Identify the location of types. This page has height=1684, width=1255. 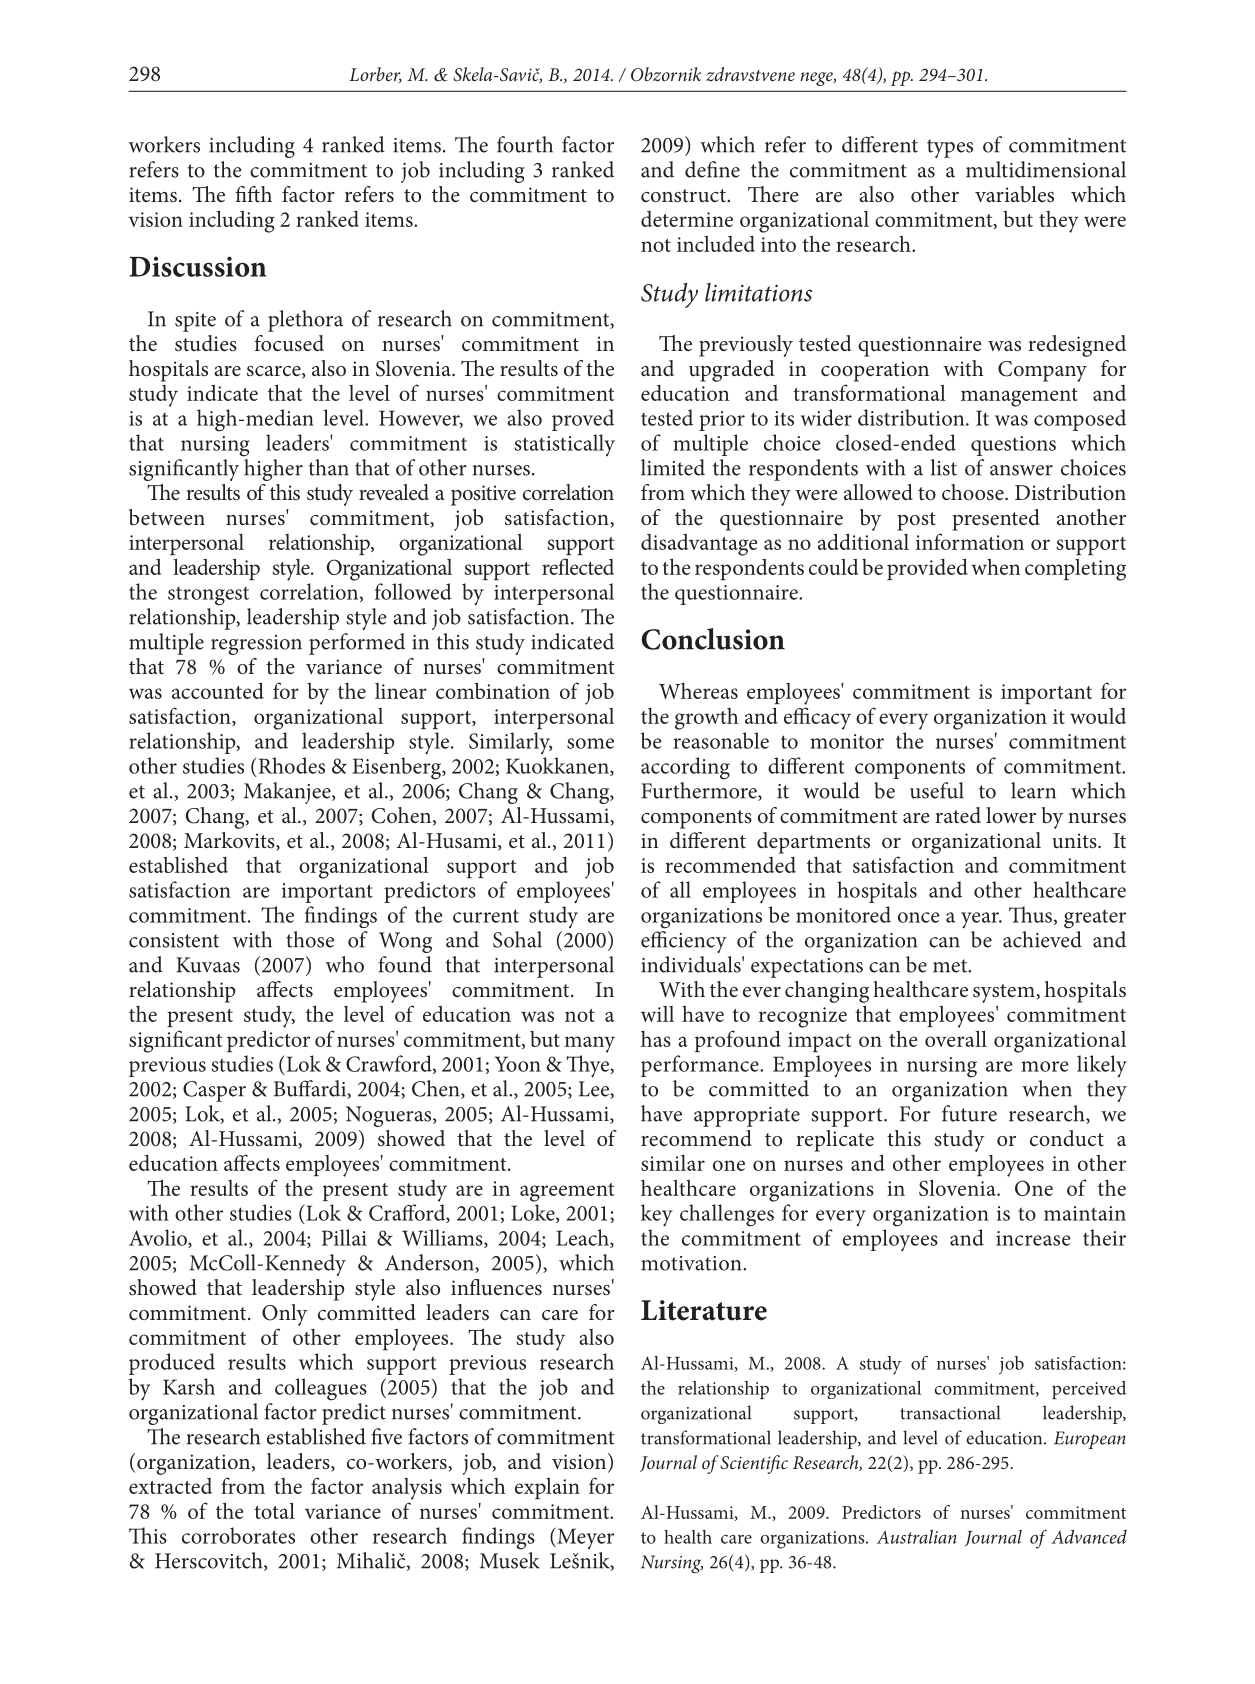
(950, 148).
